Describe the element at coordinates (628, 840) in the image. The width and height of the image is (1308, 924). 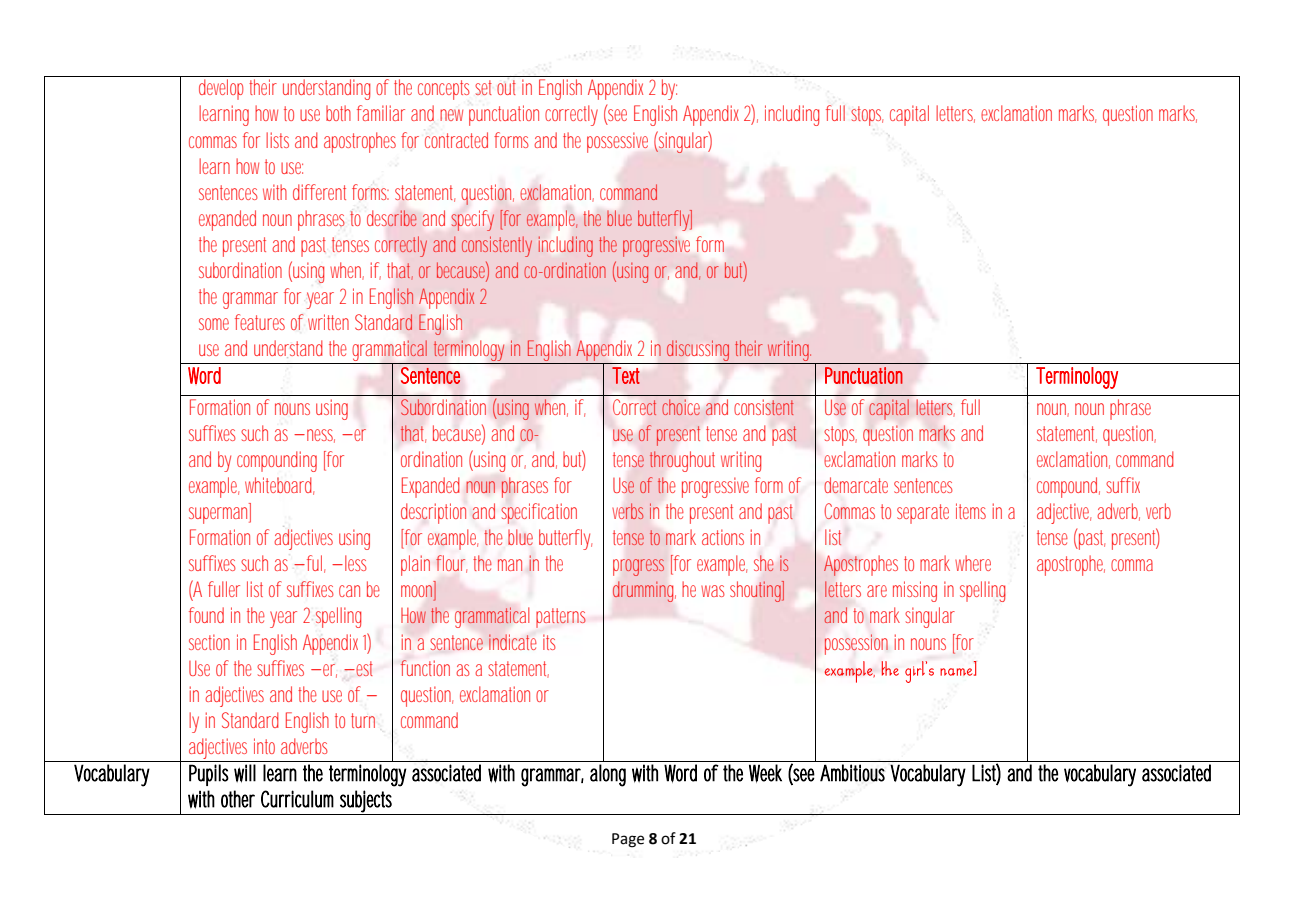
I see `Page` at that location.
